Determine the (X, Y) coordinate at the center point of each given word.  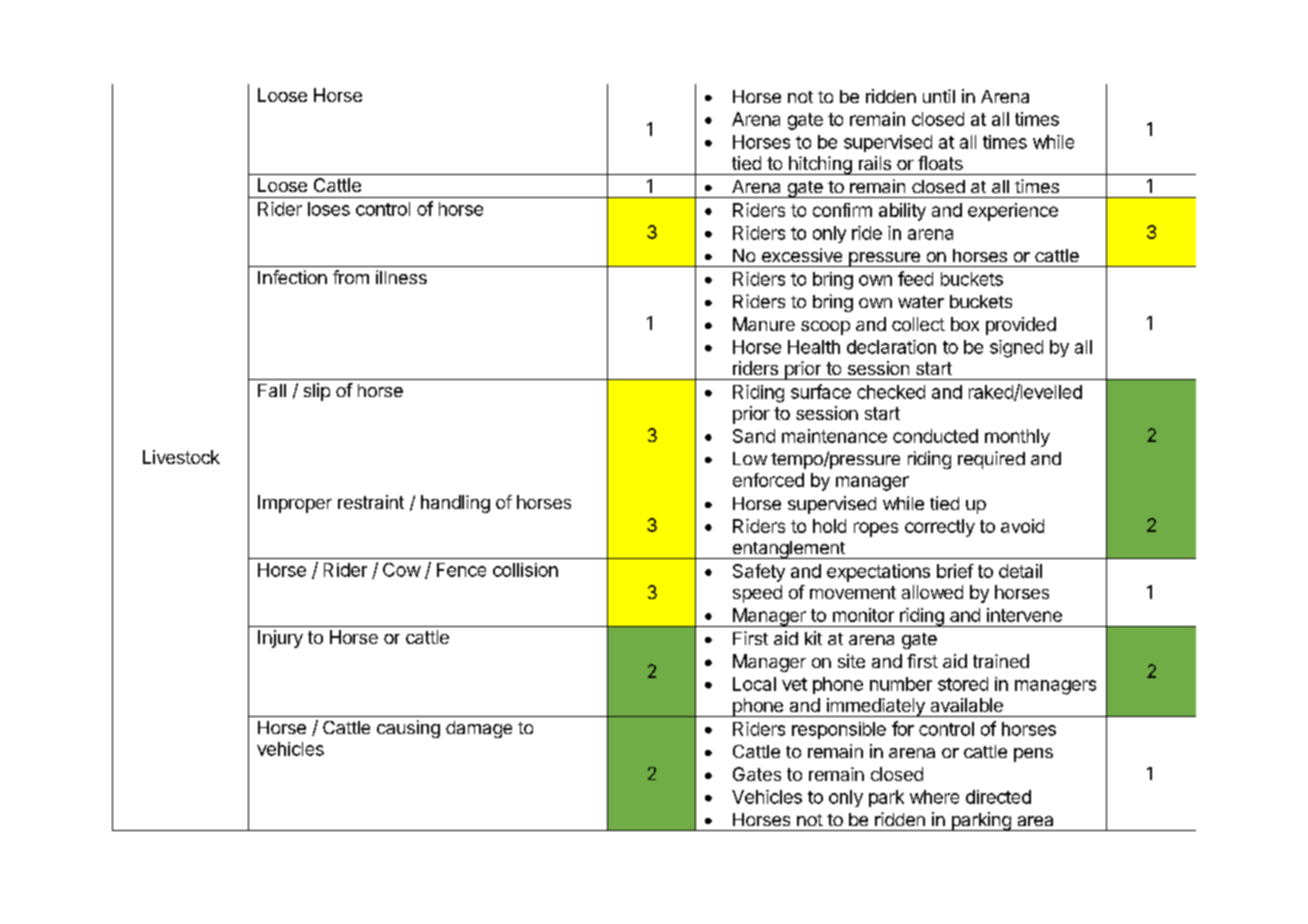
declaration (891, 347)
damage (479, 729)
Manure (764, 324)
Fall (272, 390)
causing (408, 729)
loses (329, 209)
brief (955, 571)
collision (525, 570)
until (939, 96)
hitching (820, 165)
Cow (402, 570)
